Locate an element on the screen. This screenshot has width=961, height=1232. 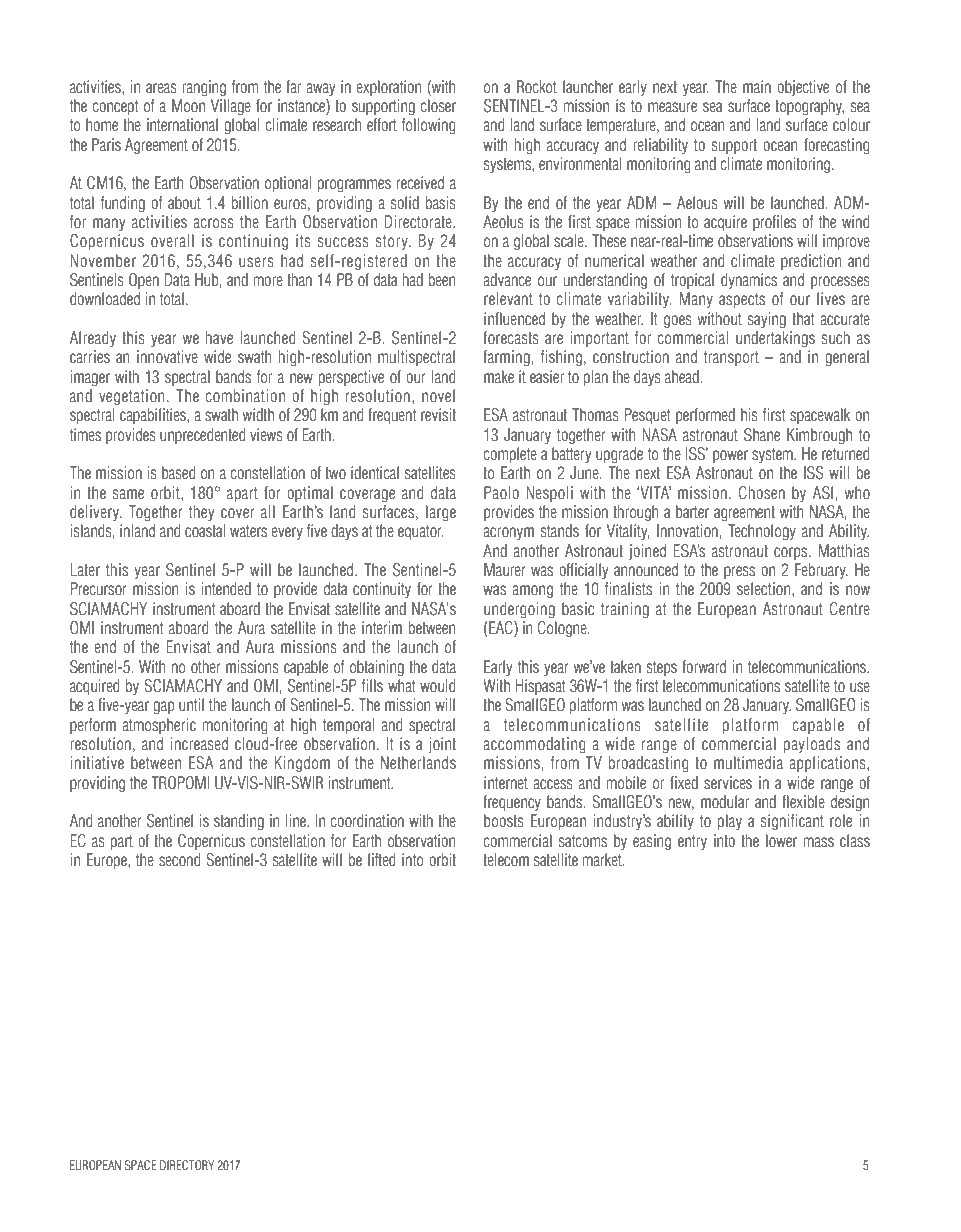
lower is located at coordinates (781, 840).
